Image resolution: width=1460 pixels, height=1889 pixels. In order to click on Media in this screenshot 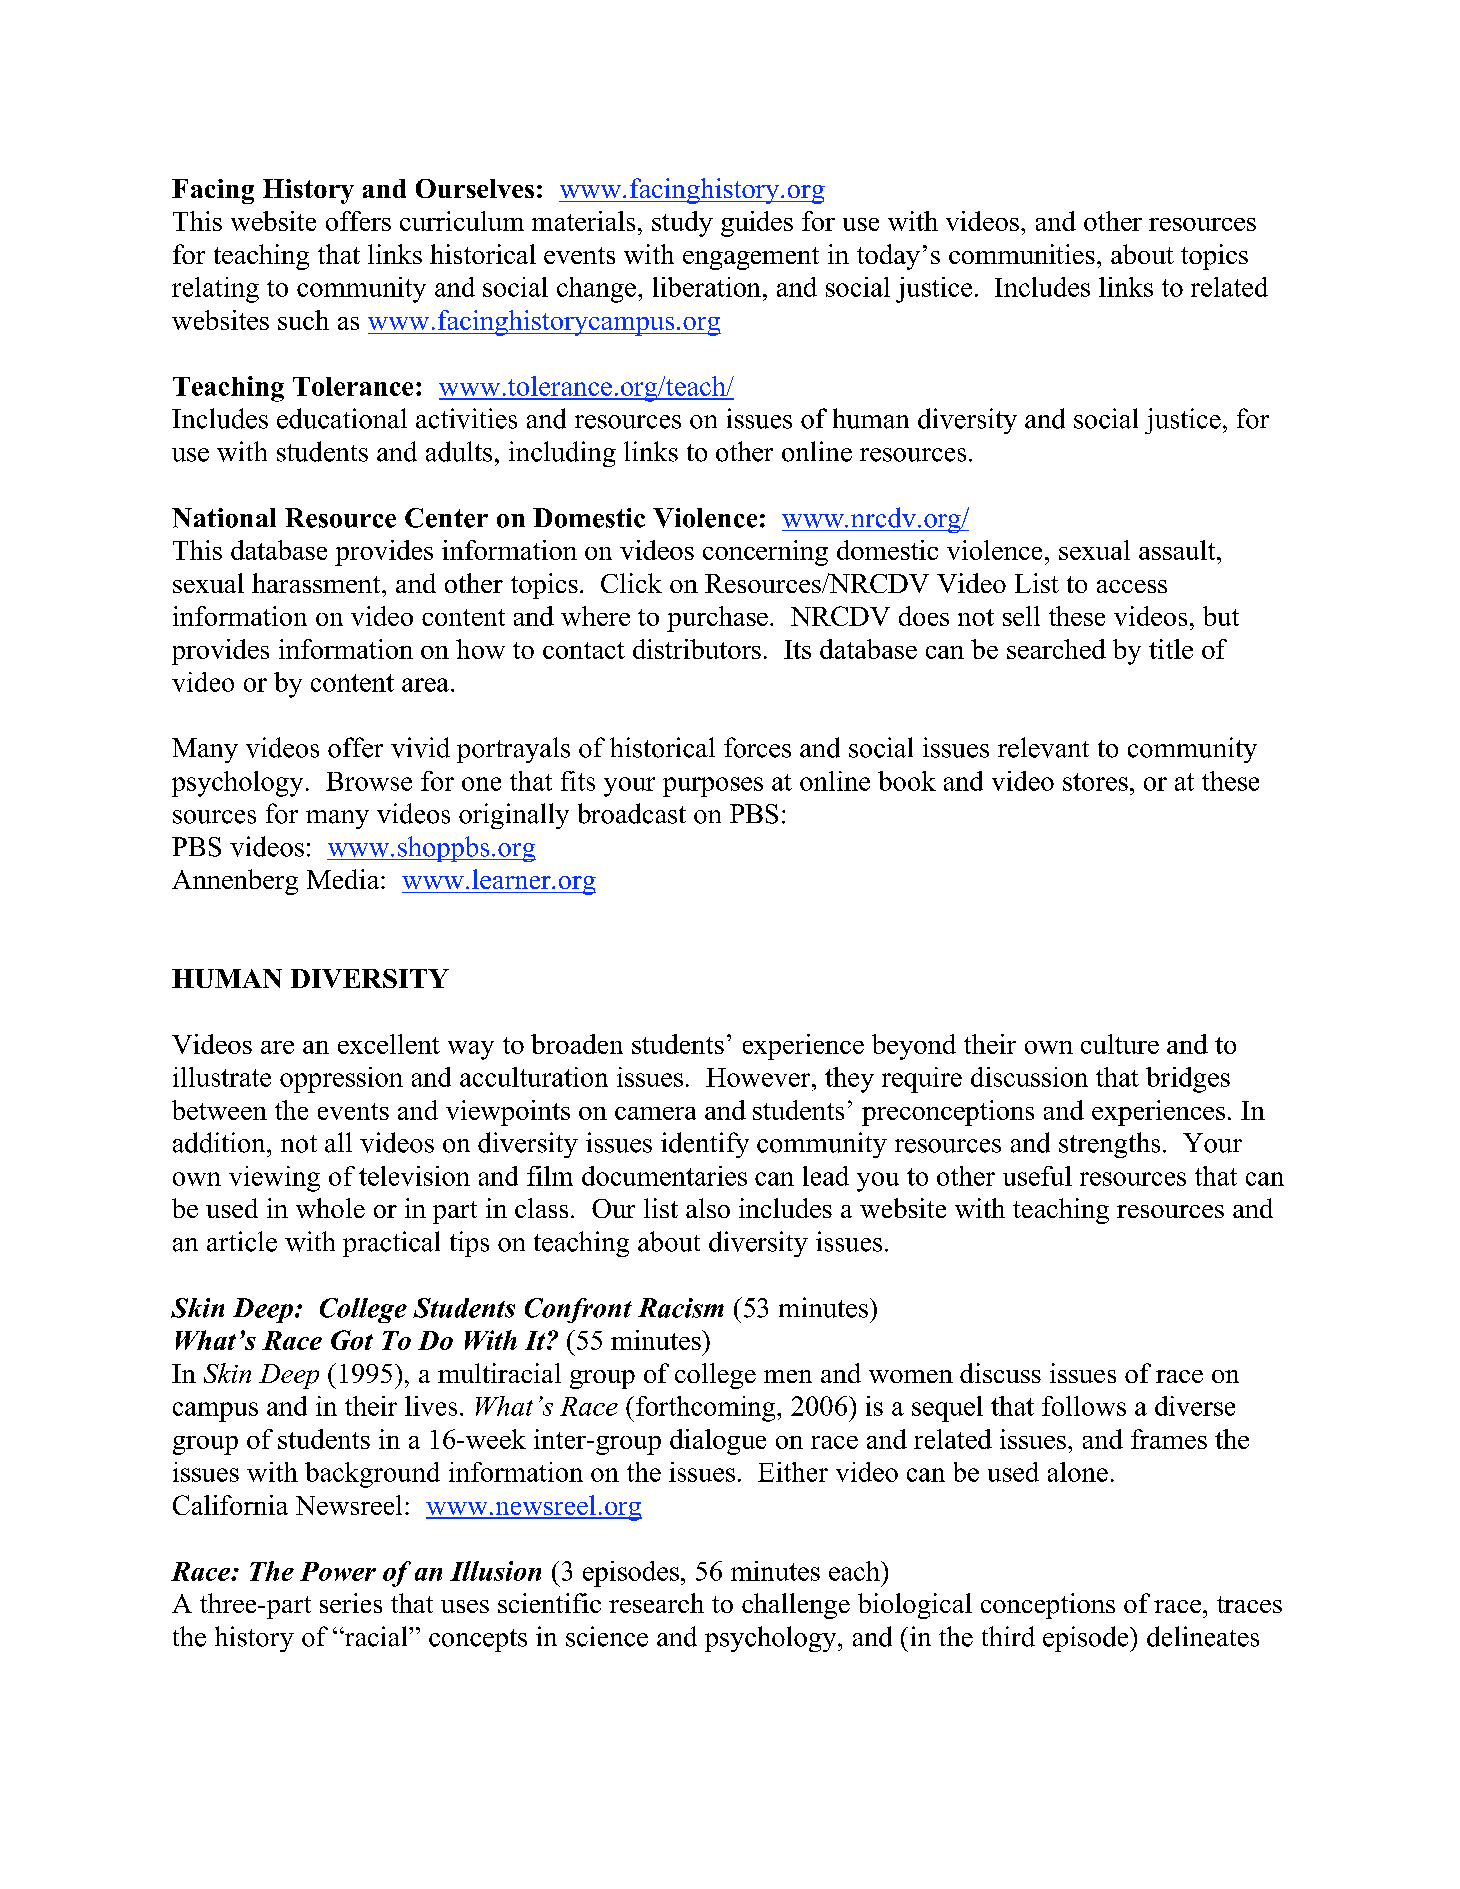, I will do `click(344, 879)`.
